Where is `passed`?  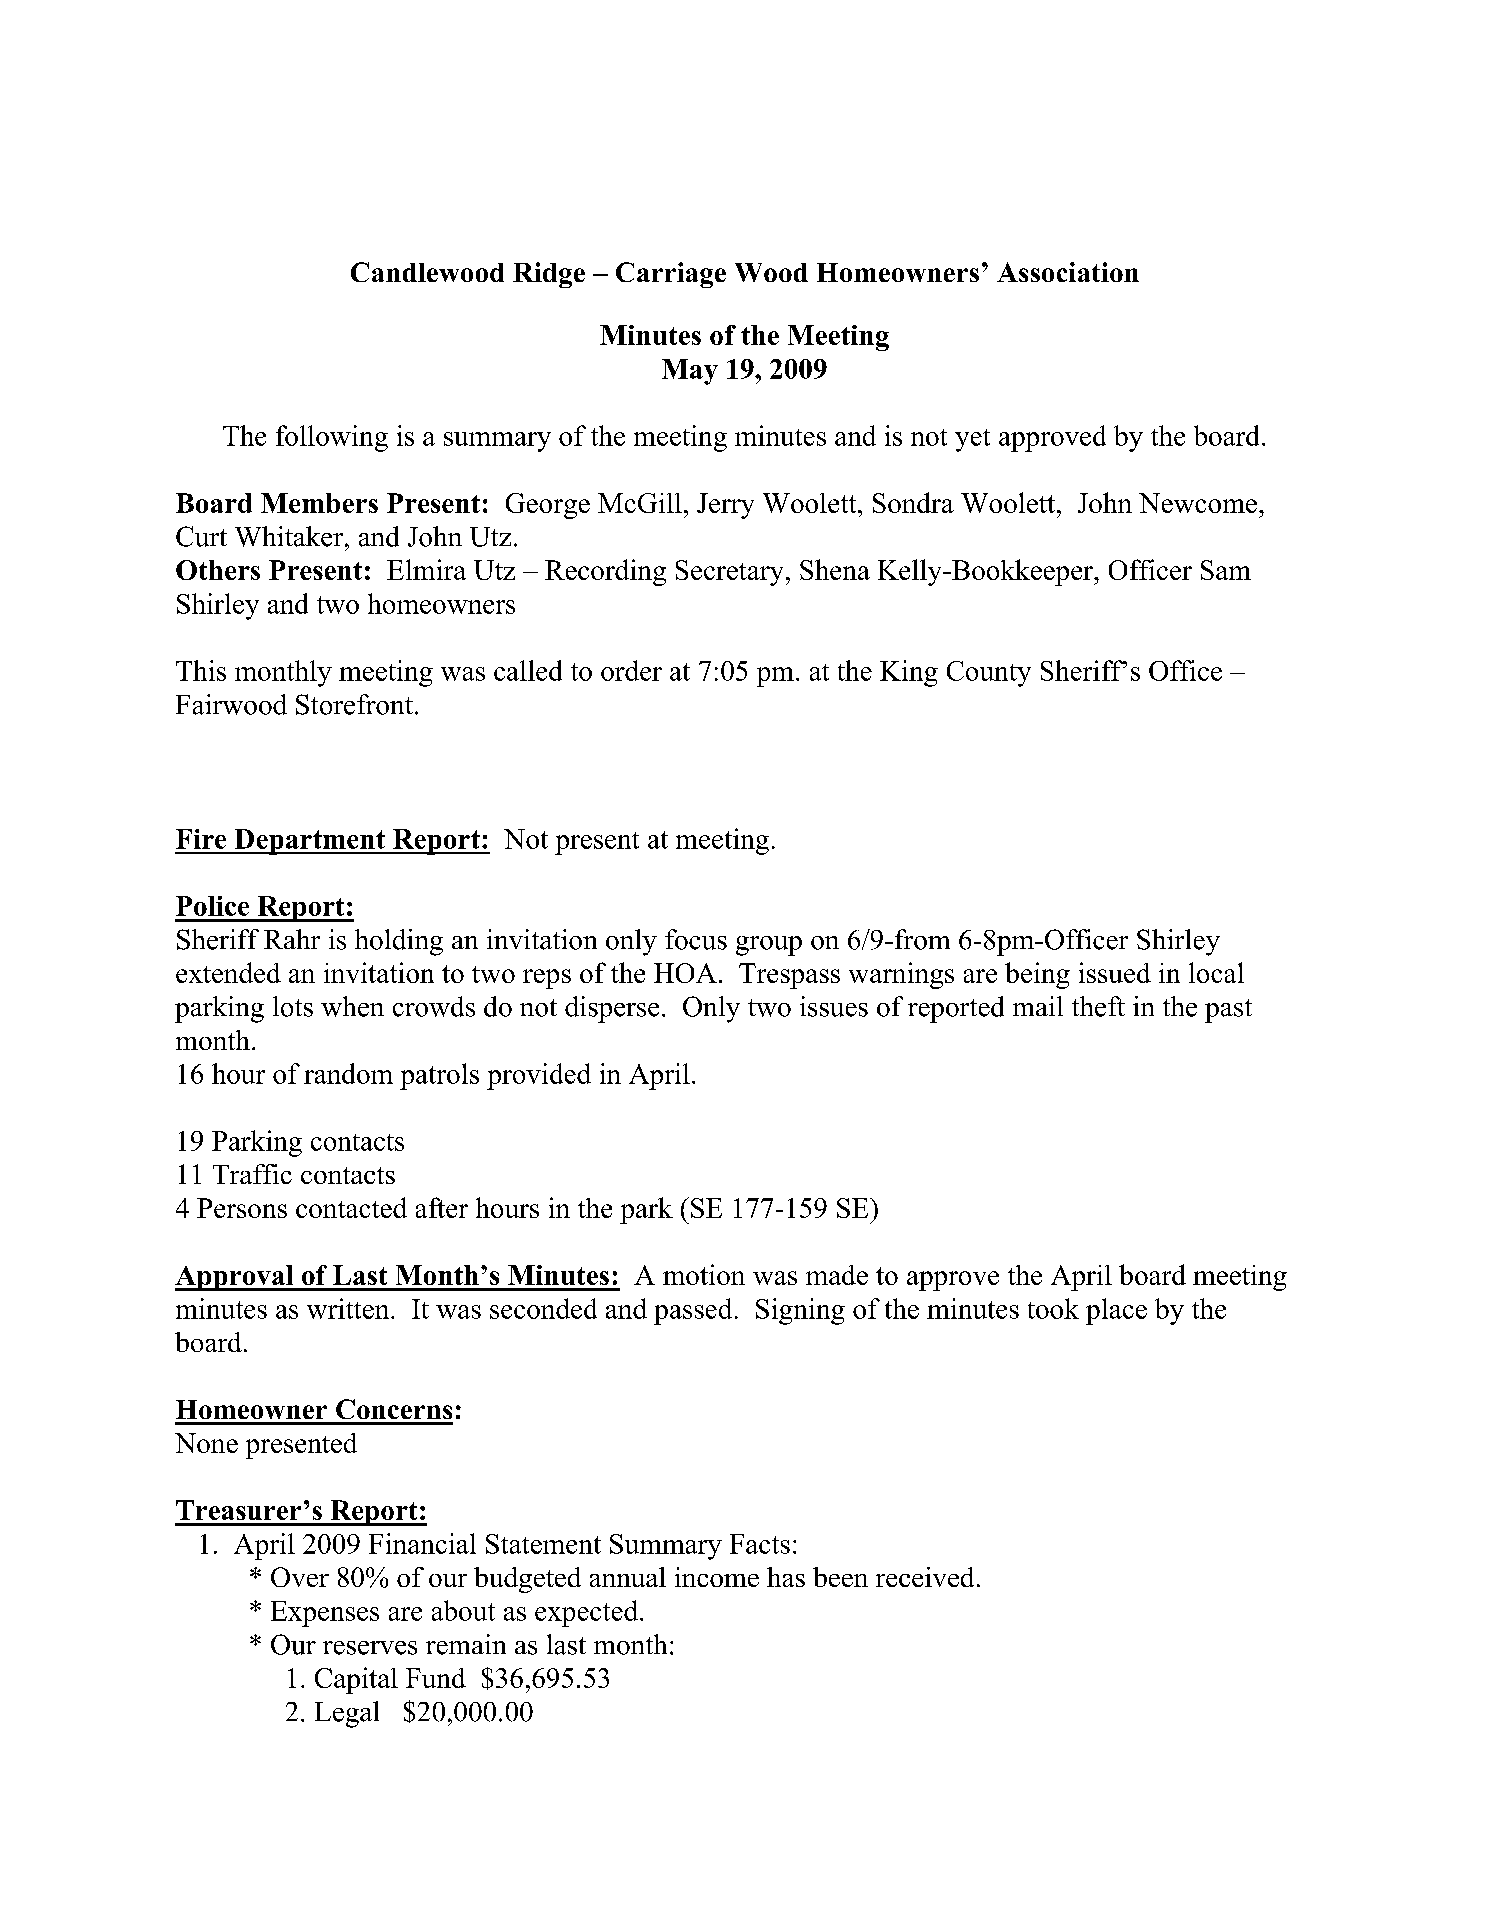
passed is located at coordinates (693, 1311).
